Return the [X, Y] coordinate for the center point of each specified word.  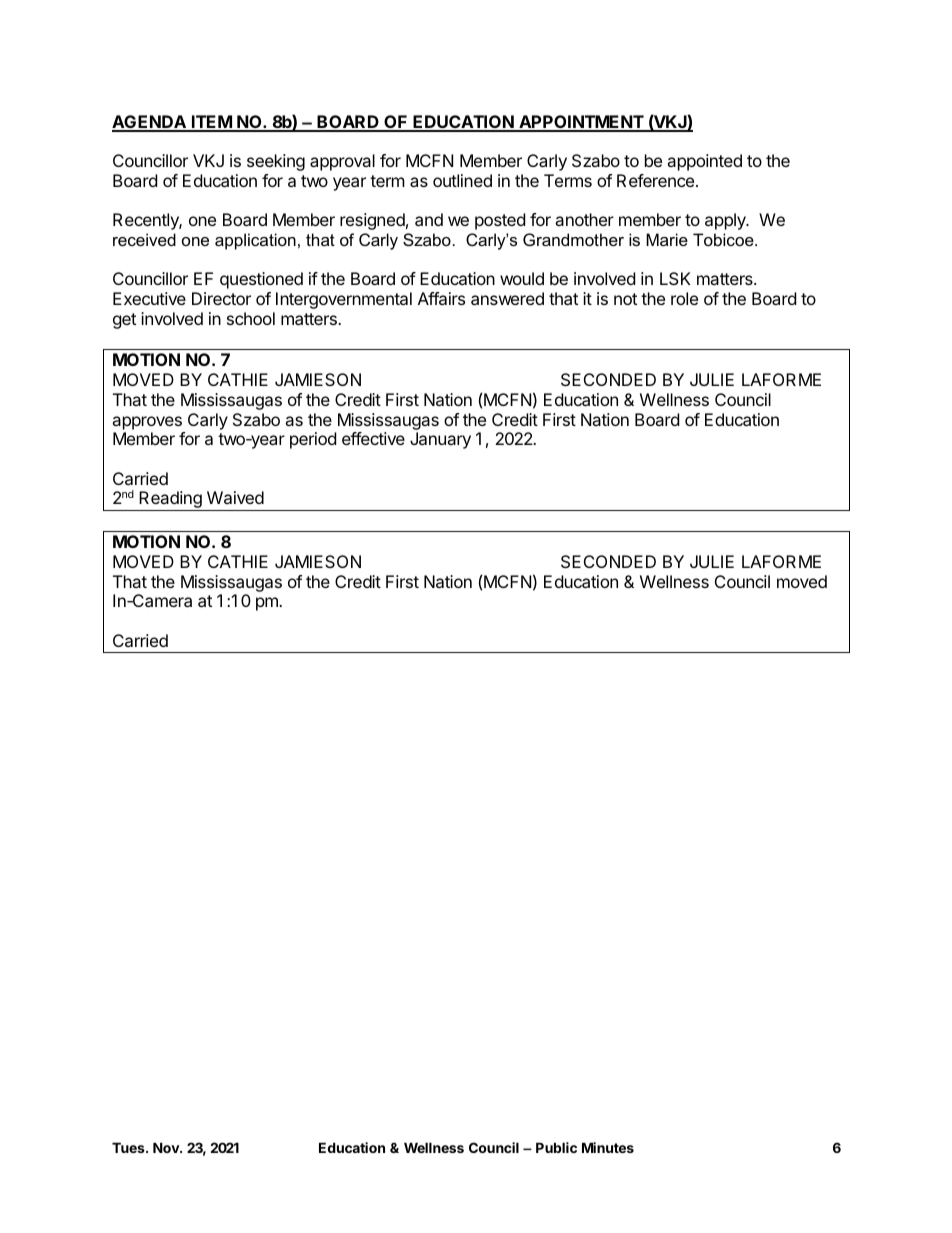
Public [556, 1147]
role [684, 298]
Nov [167, 1147]
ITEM [211, 123]
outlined [462, 180]
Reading [170, 501]
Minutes [608, 1147]
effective [373, 438]
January [440, 440]
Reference [657, 180]
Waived [235, 497]
